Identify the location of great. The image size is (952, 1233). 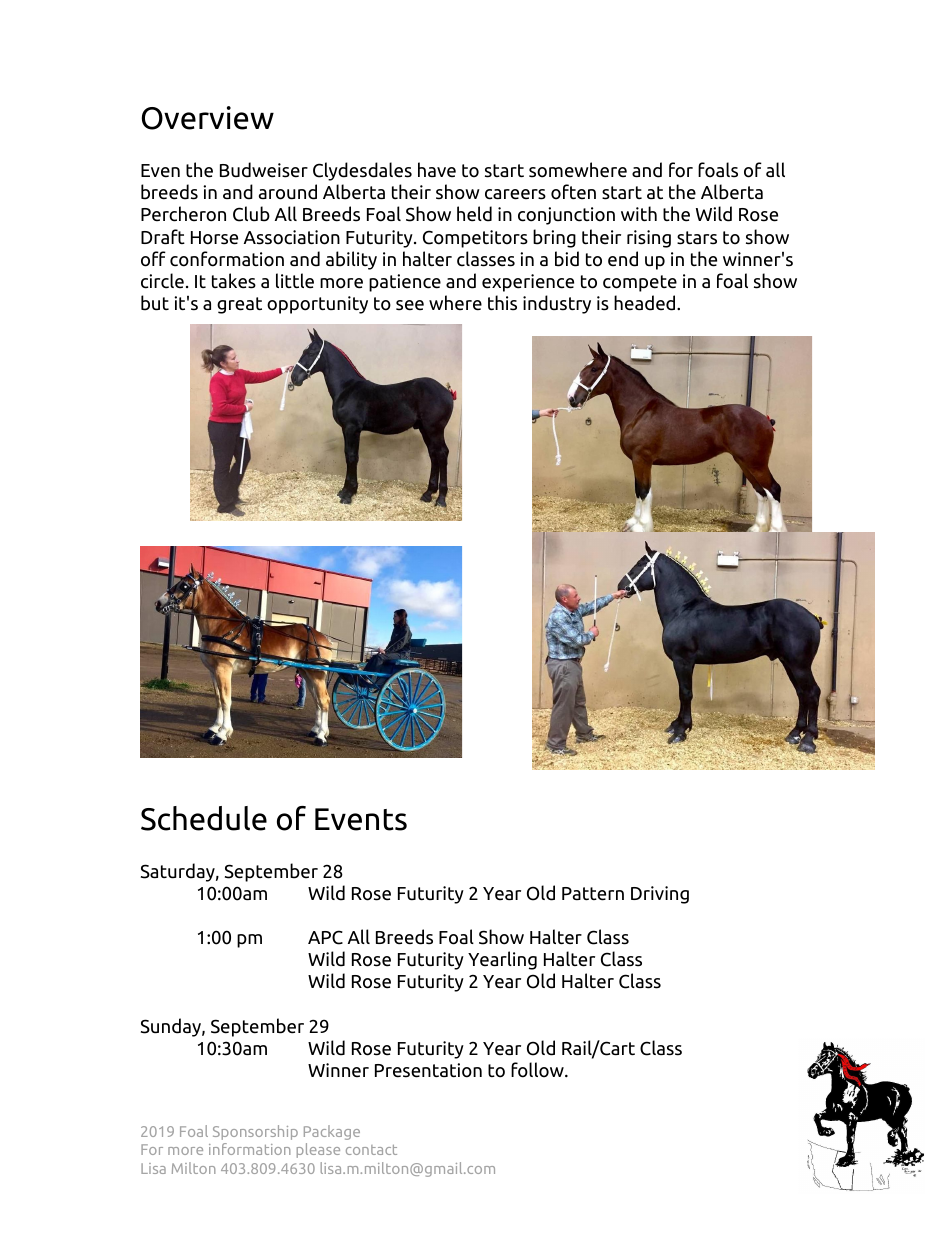
(239, 305).
